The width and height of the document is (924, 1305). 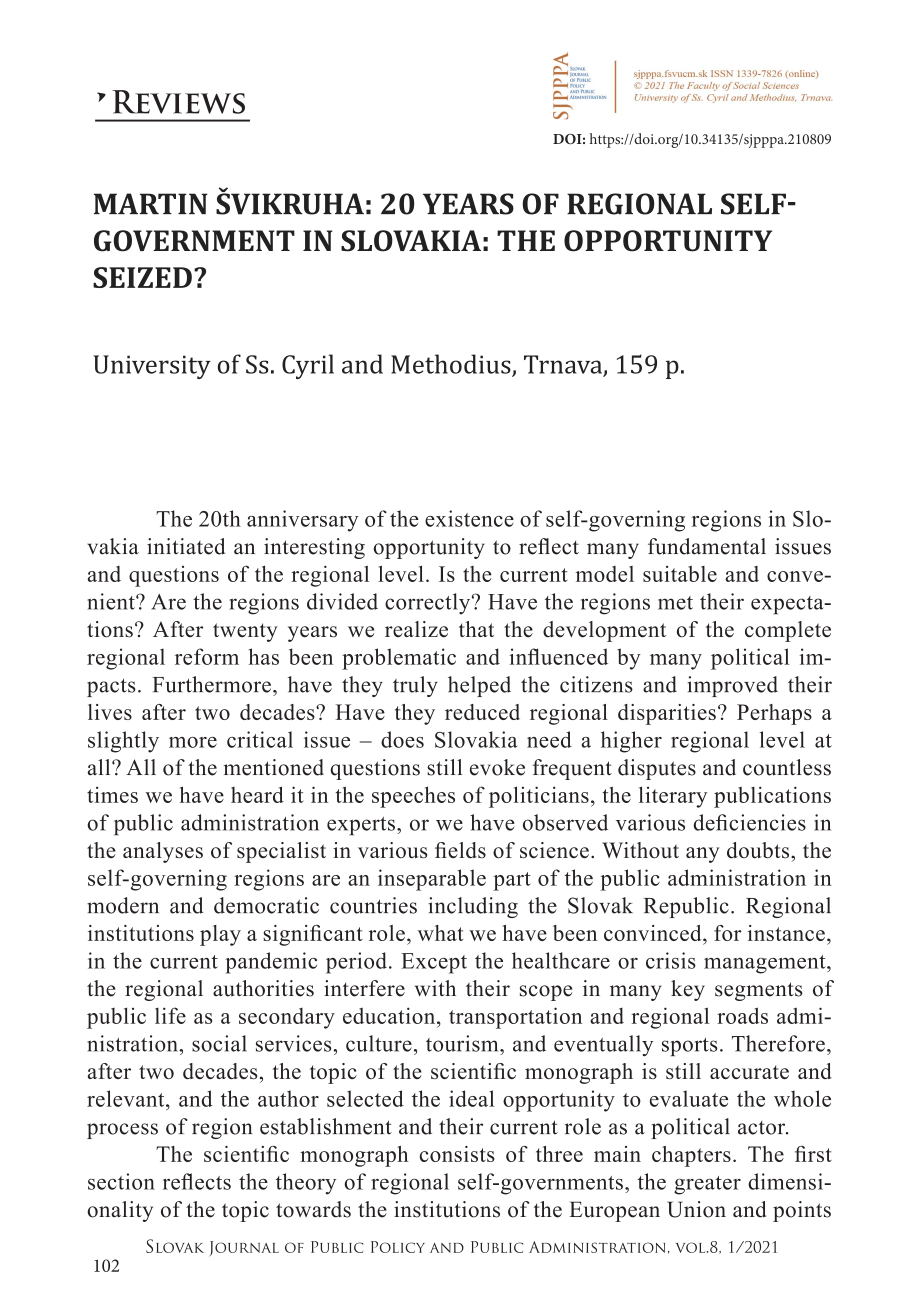 I want to click on Union, so click(x=696, y=1209).
